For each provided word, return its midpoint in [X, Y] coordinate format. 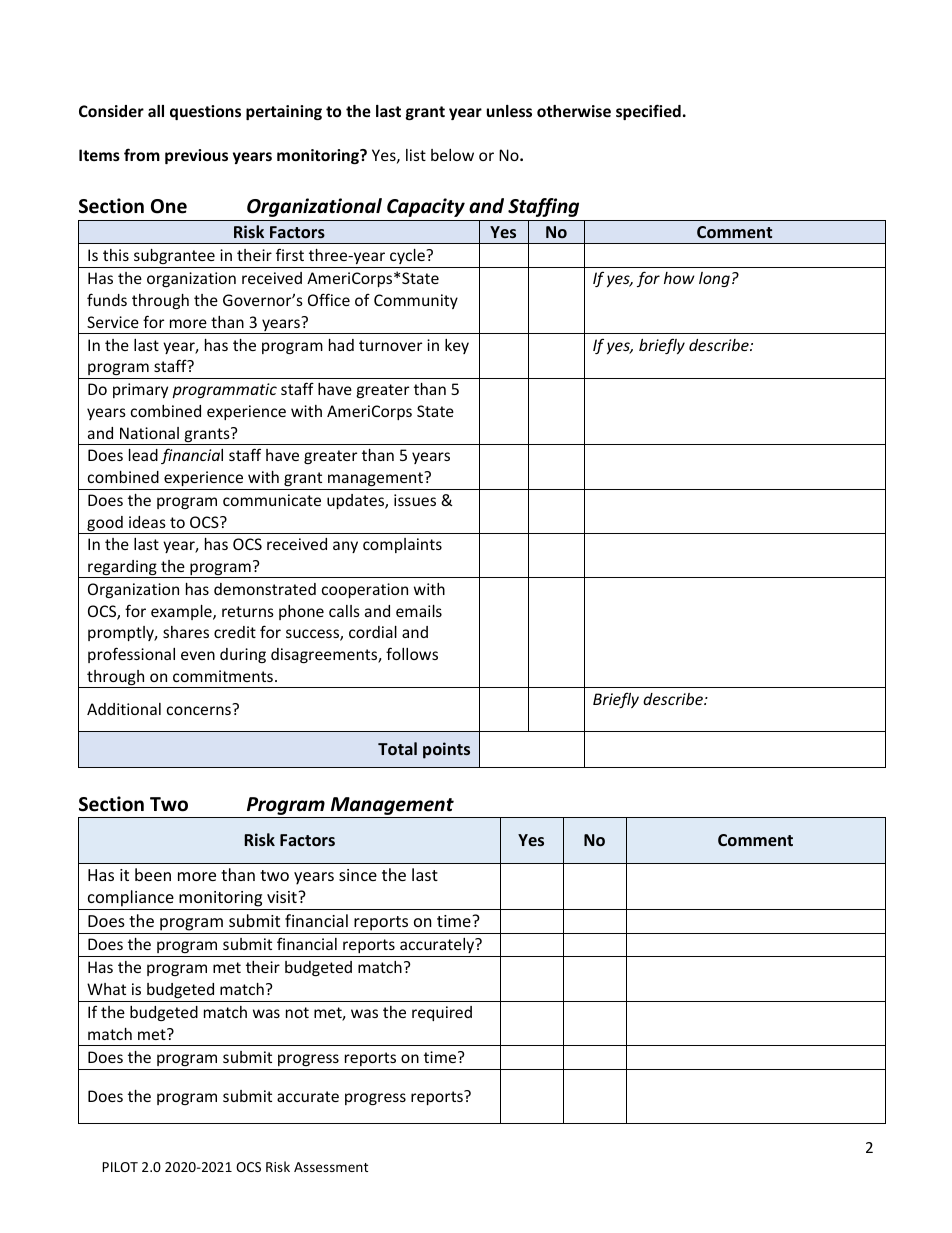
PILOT [120, 1167]
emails [419, 611]
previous [196, 156]
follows [412, 653]
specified [648, 112]
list [416, 155]
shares [186, 632]
